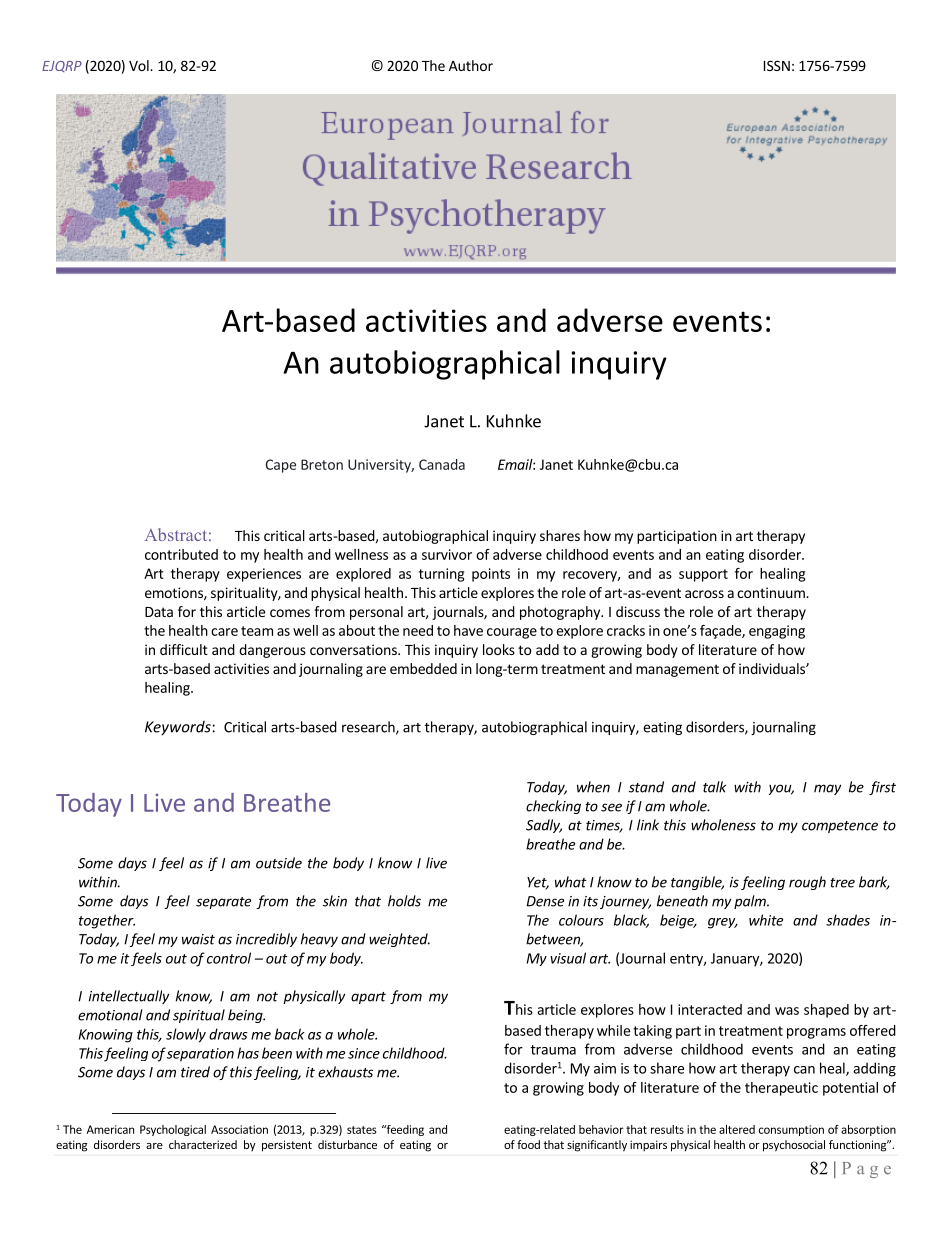 The width and height of the document is (952, 1233). Describe the element at coordinates (173, 1130) in the document. I see `Psychological` at that location.
